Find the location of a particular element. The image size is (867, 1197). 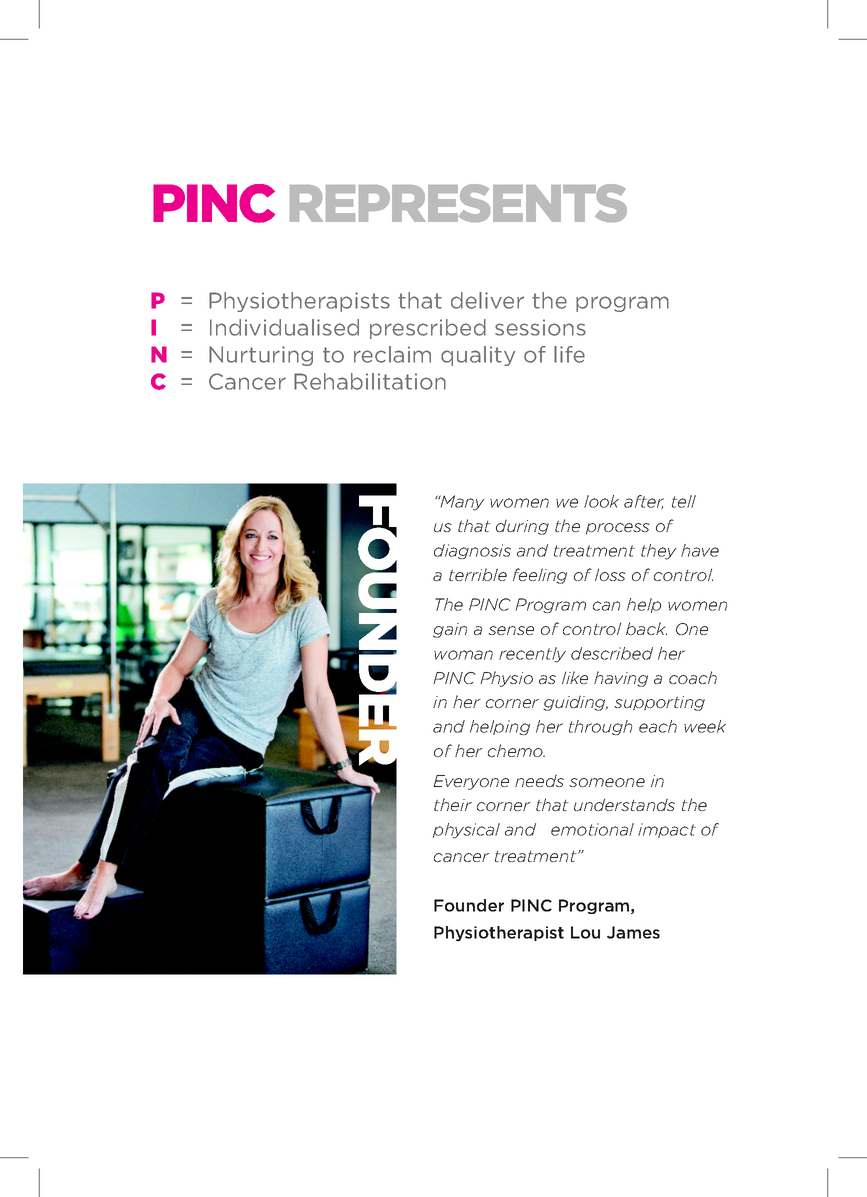

Lou is located at coordinates (585, 932).
